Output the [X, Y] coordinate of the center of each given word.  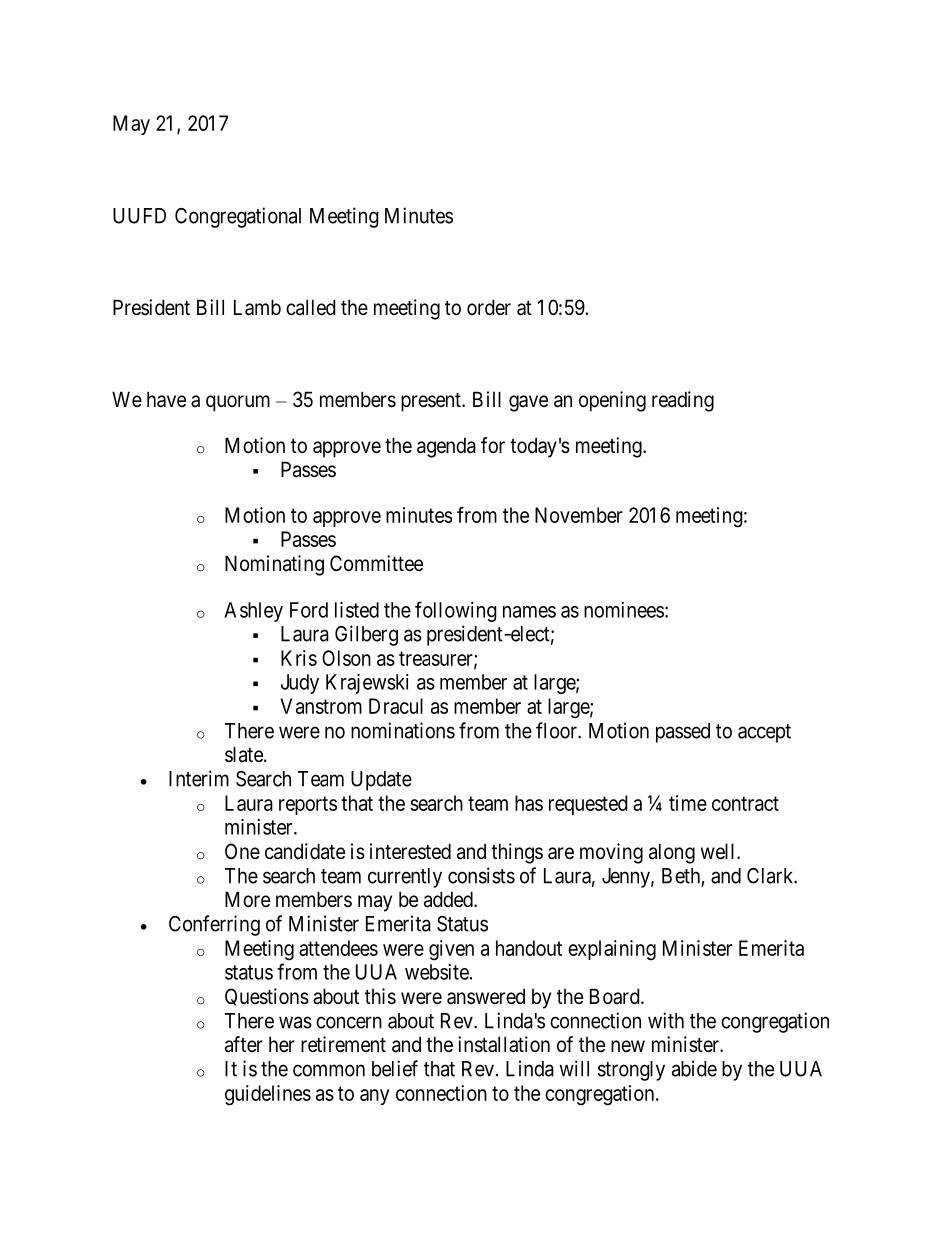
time [688, 803]
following [456, 611]
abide [694, 1068]
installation [504, 1044]
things [517, 853]
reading [683, 401]
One [242, 851]
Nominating [274, 565]
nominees [624, 610]
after [244, 1044]
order [489, 307]
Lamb [257, 307]
